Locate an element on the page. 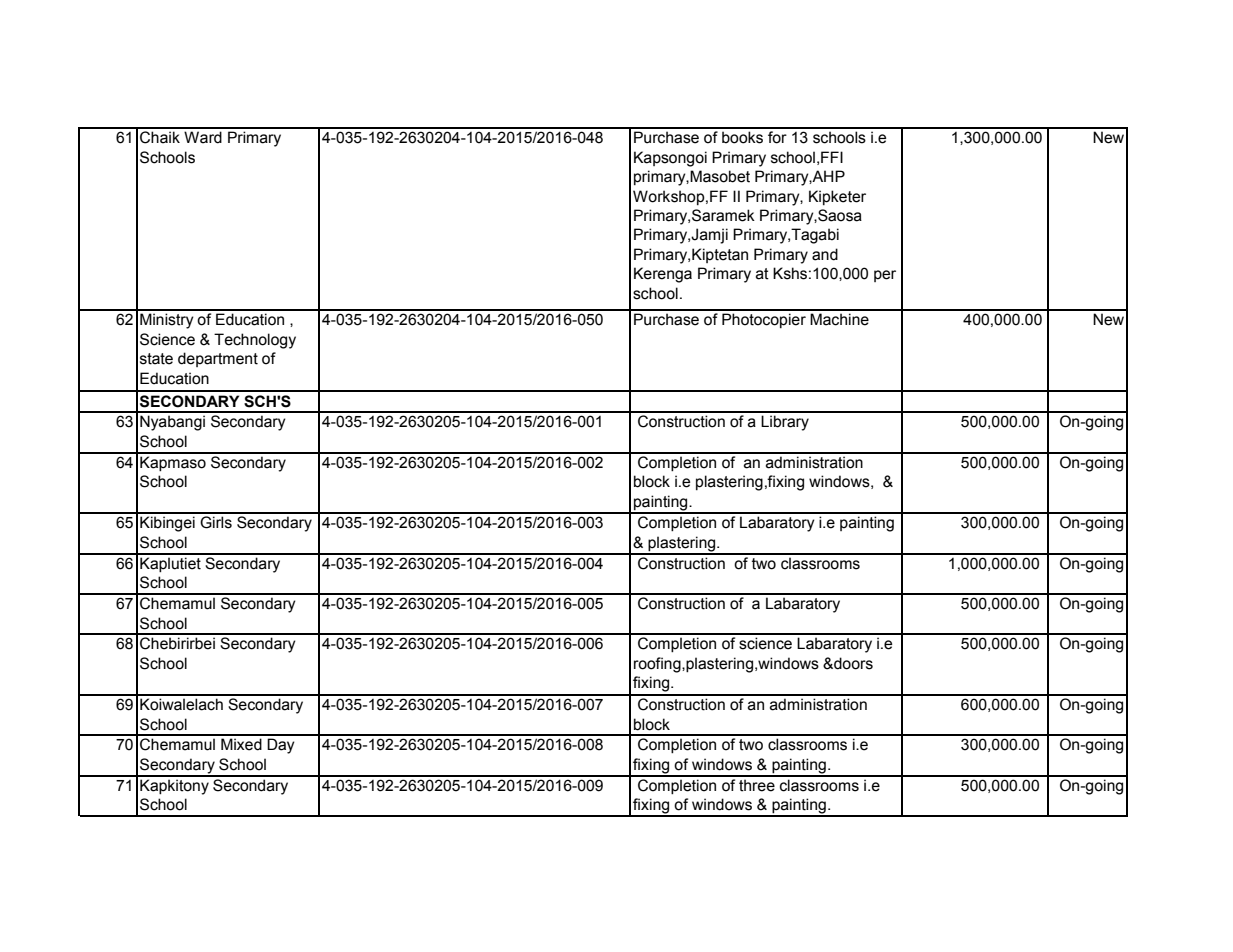 The width and height of the page is (1233, 952). per is located at coordinates (885, 276).
